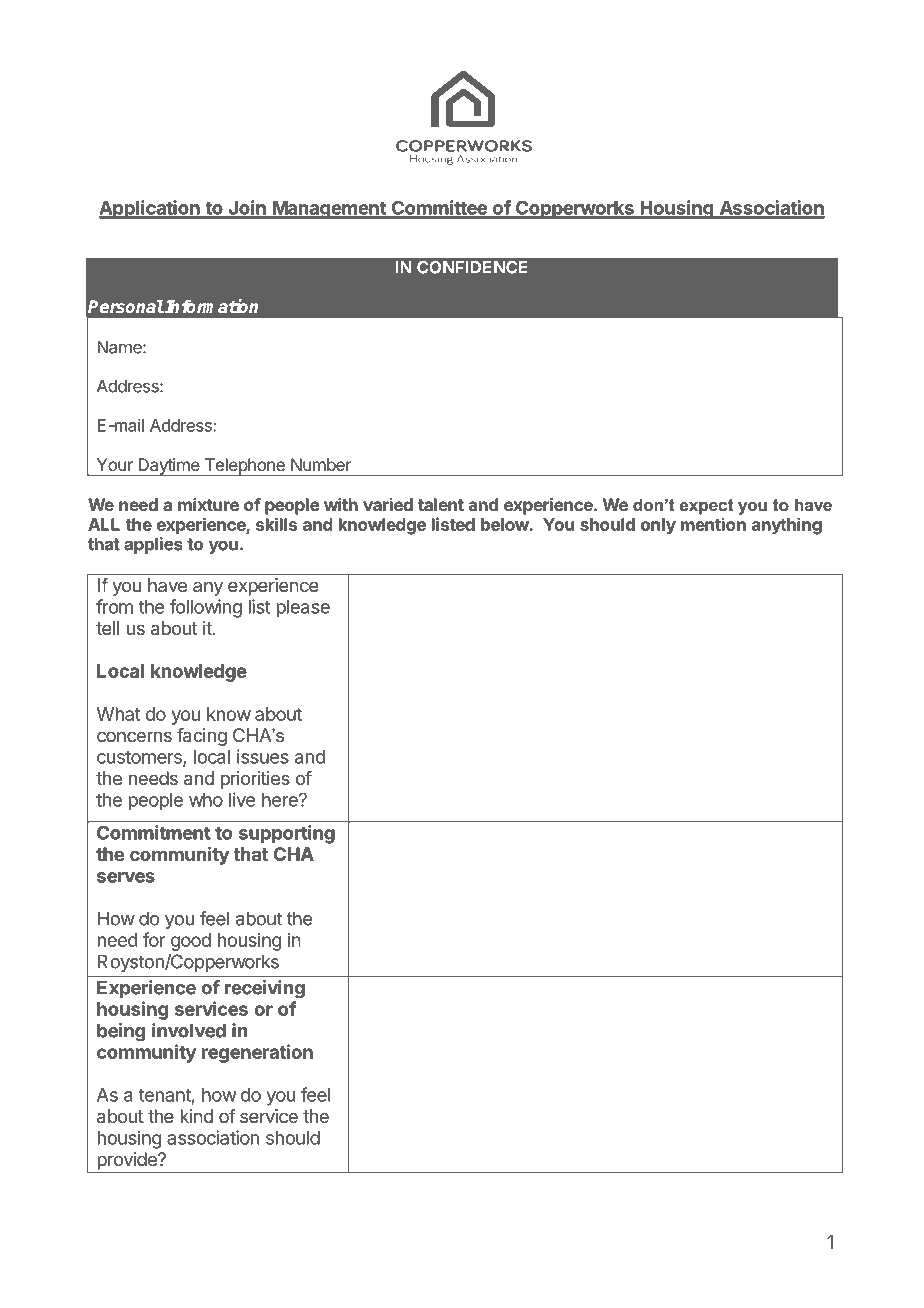 This document has width=924, height=1308. What do you see at coordinates (202, 737) in the document?
I see `facing` at bounding box center [202, 737].
